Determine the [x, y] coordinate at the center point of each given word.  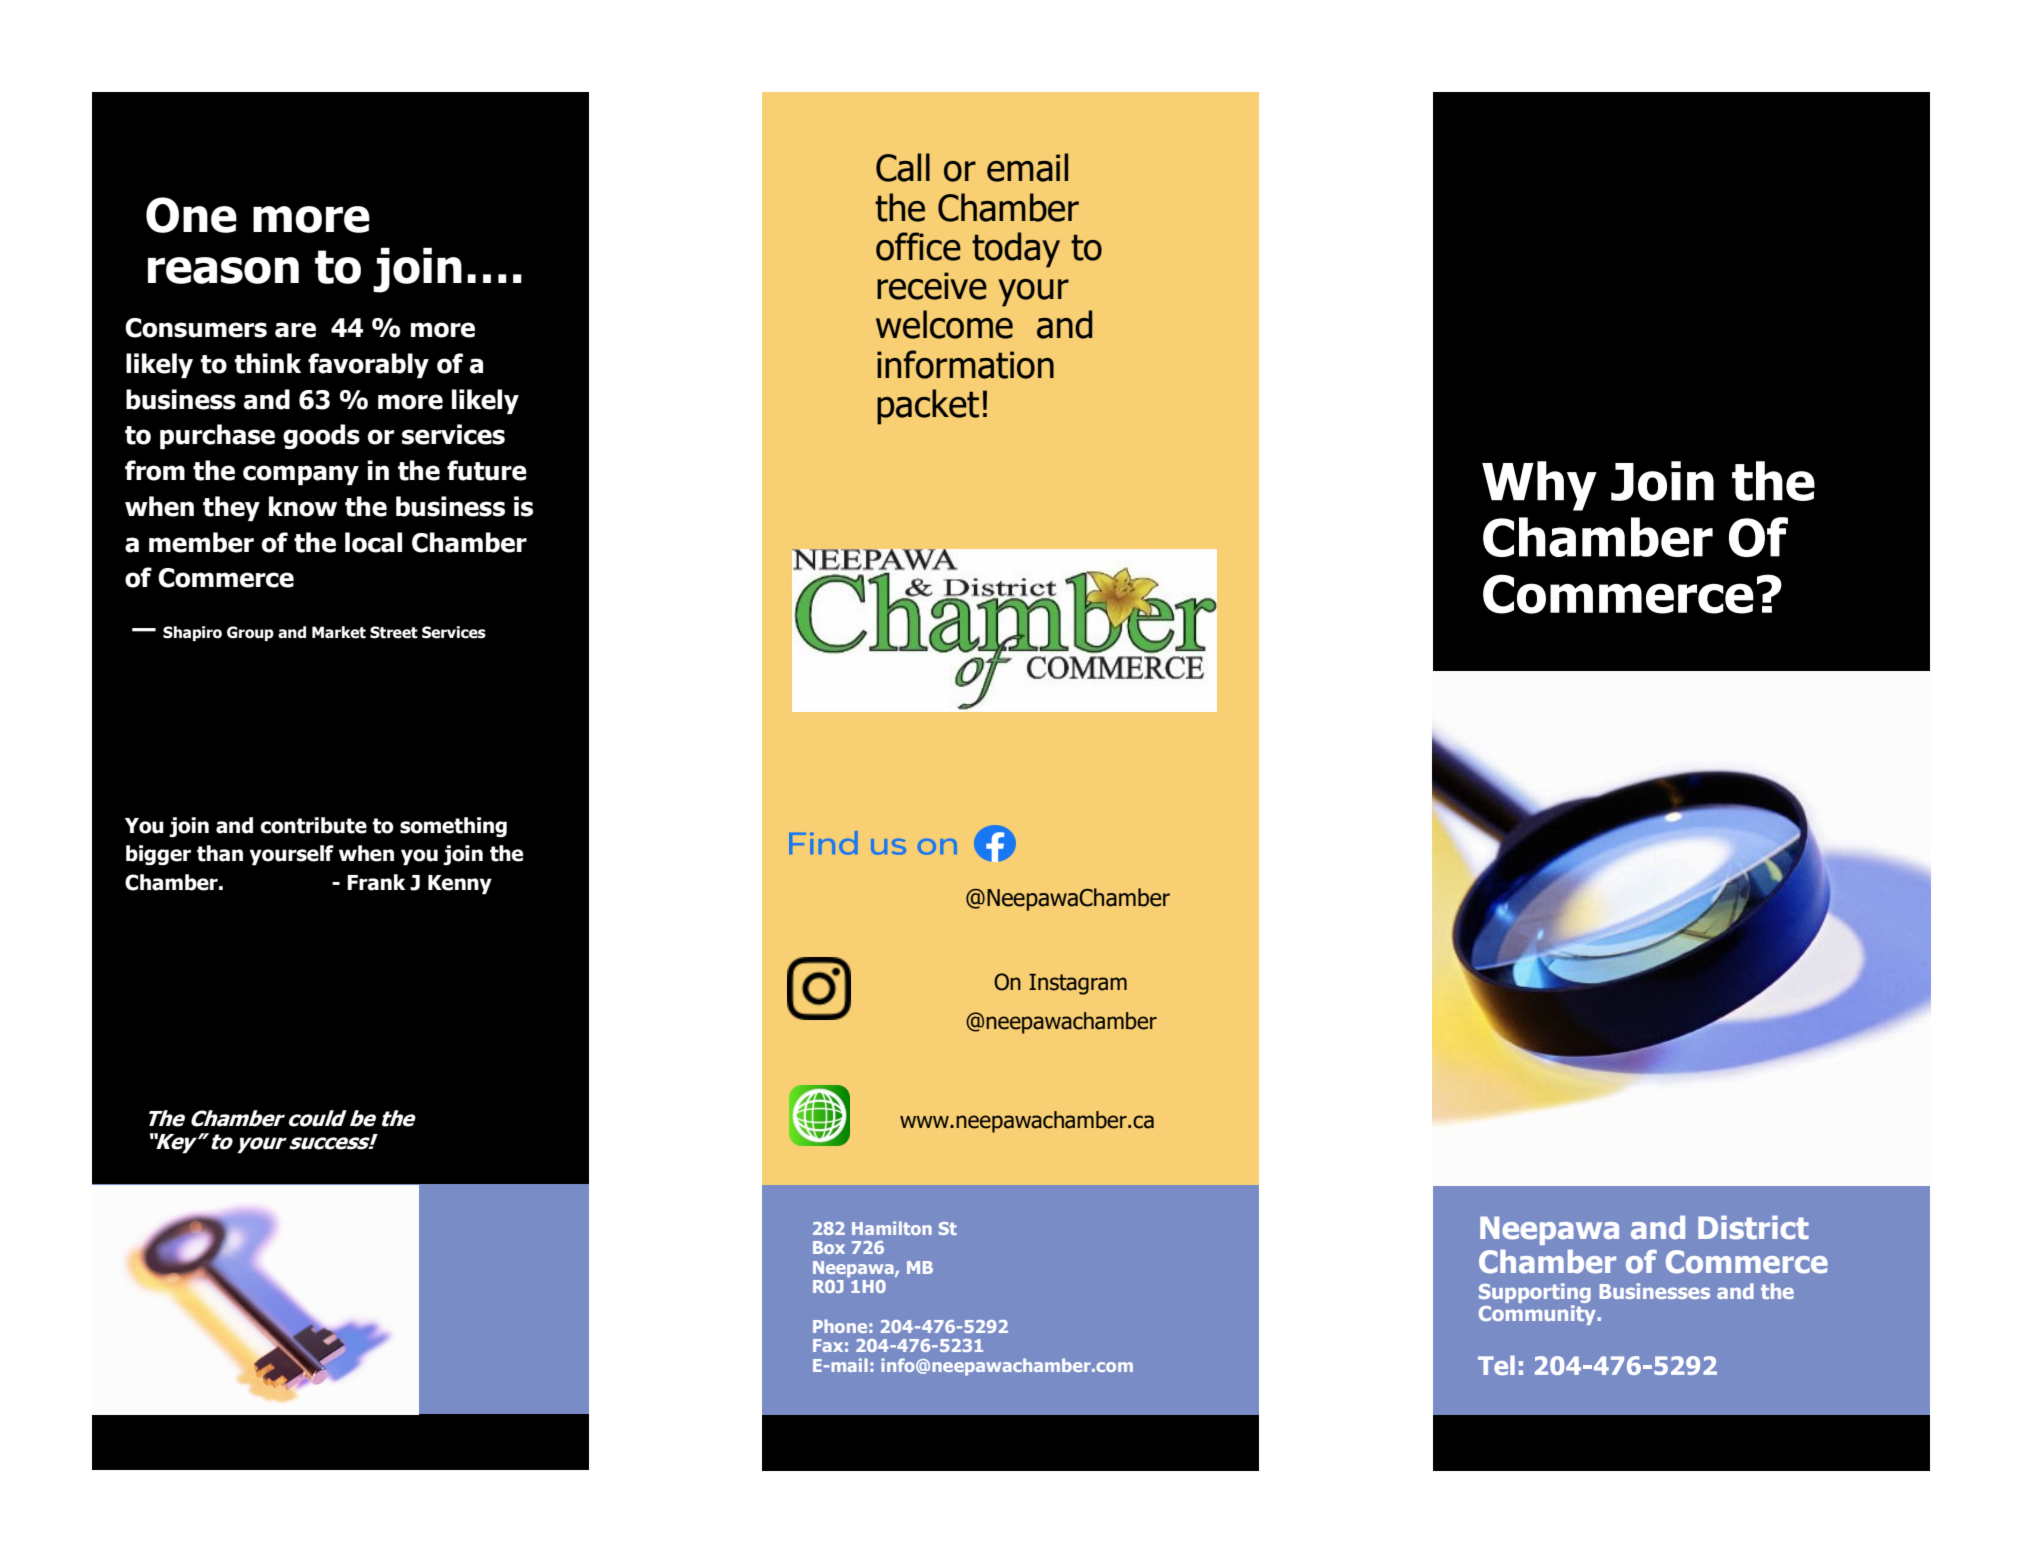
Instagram [1078, 984]
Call [903, 167]
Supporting [1535, 1293]
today [1016, 250]
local [373, 542]
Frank [376, 882]
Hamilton [892, 1228]
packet [928, 407]
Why [1539, 486]
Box [829, 1247]
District [1753, 1227]
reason [223, 270]
